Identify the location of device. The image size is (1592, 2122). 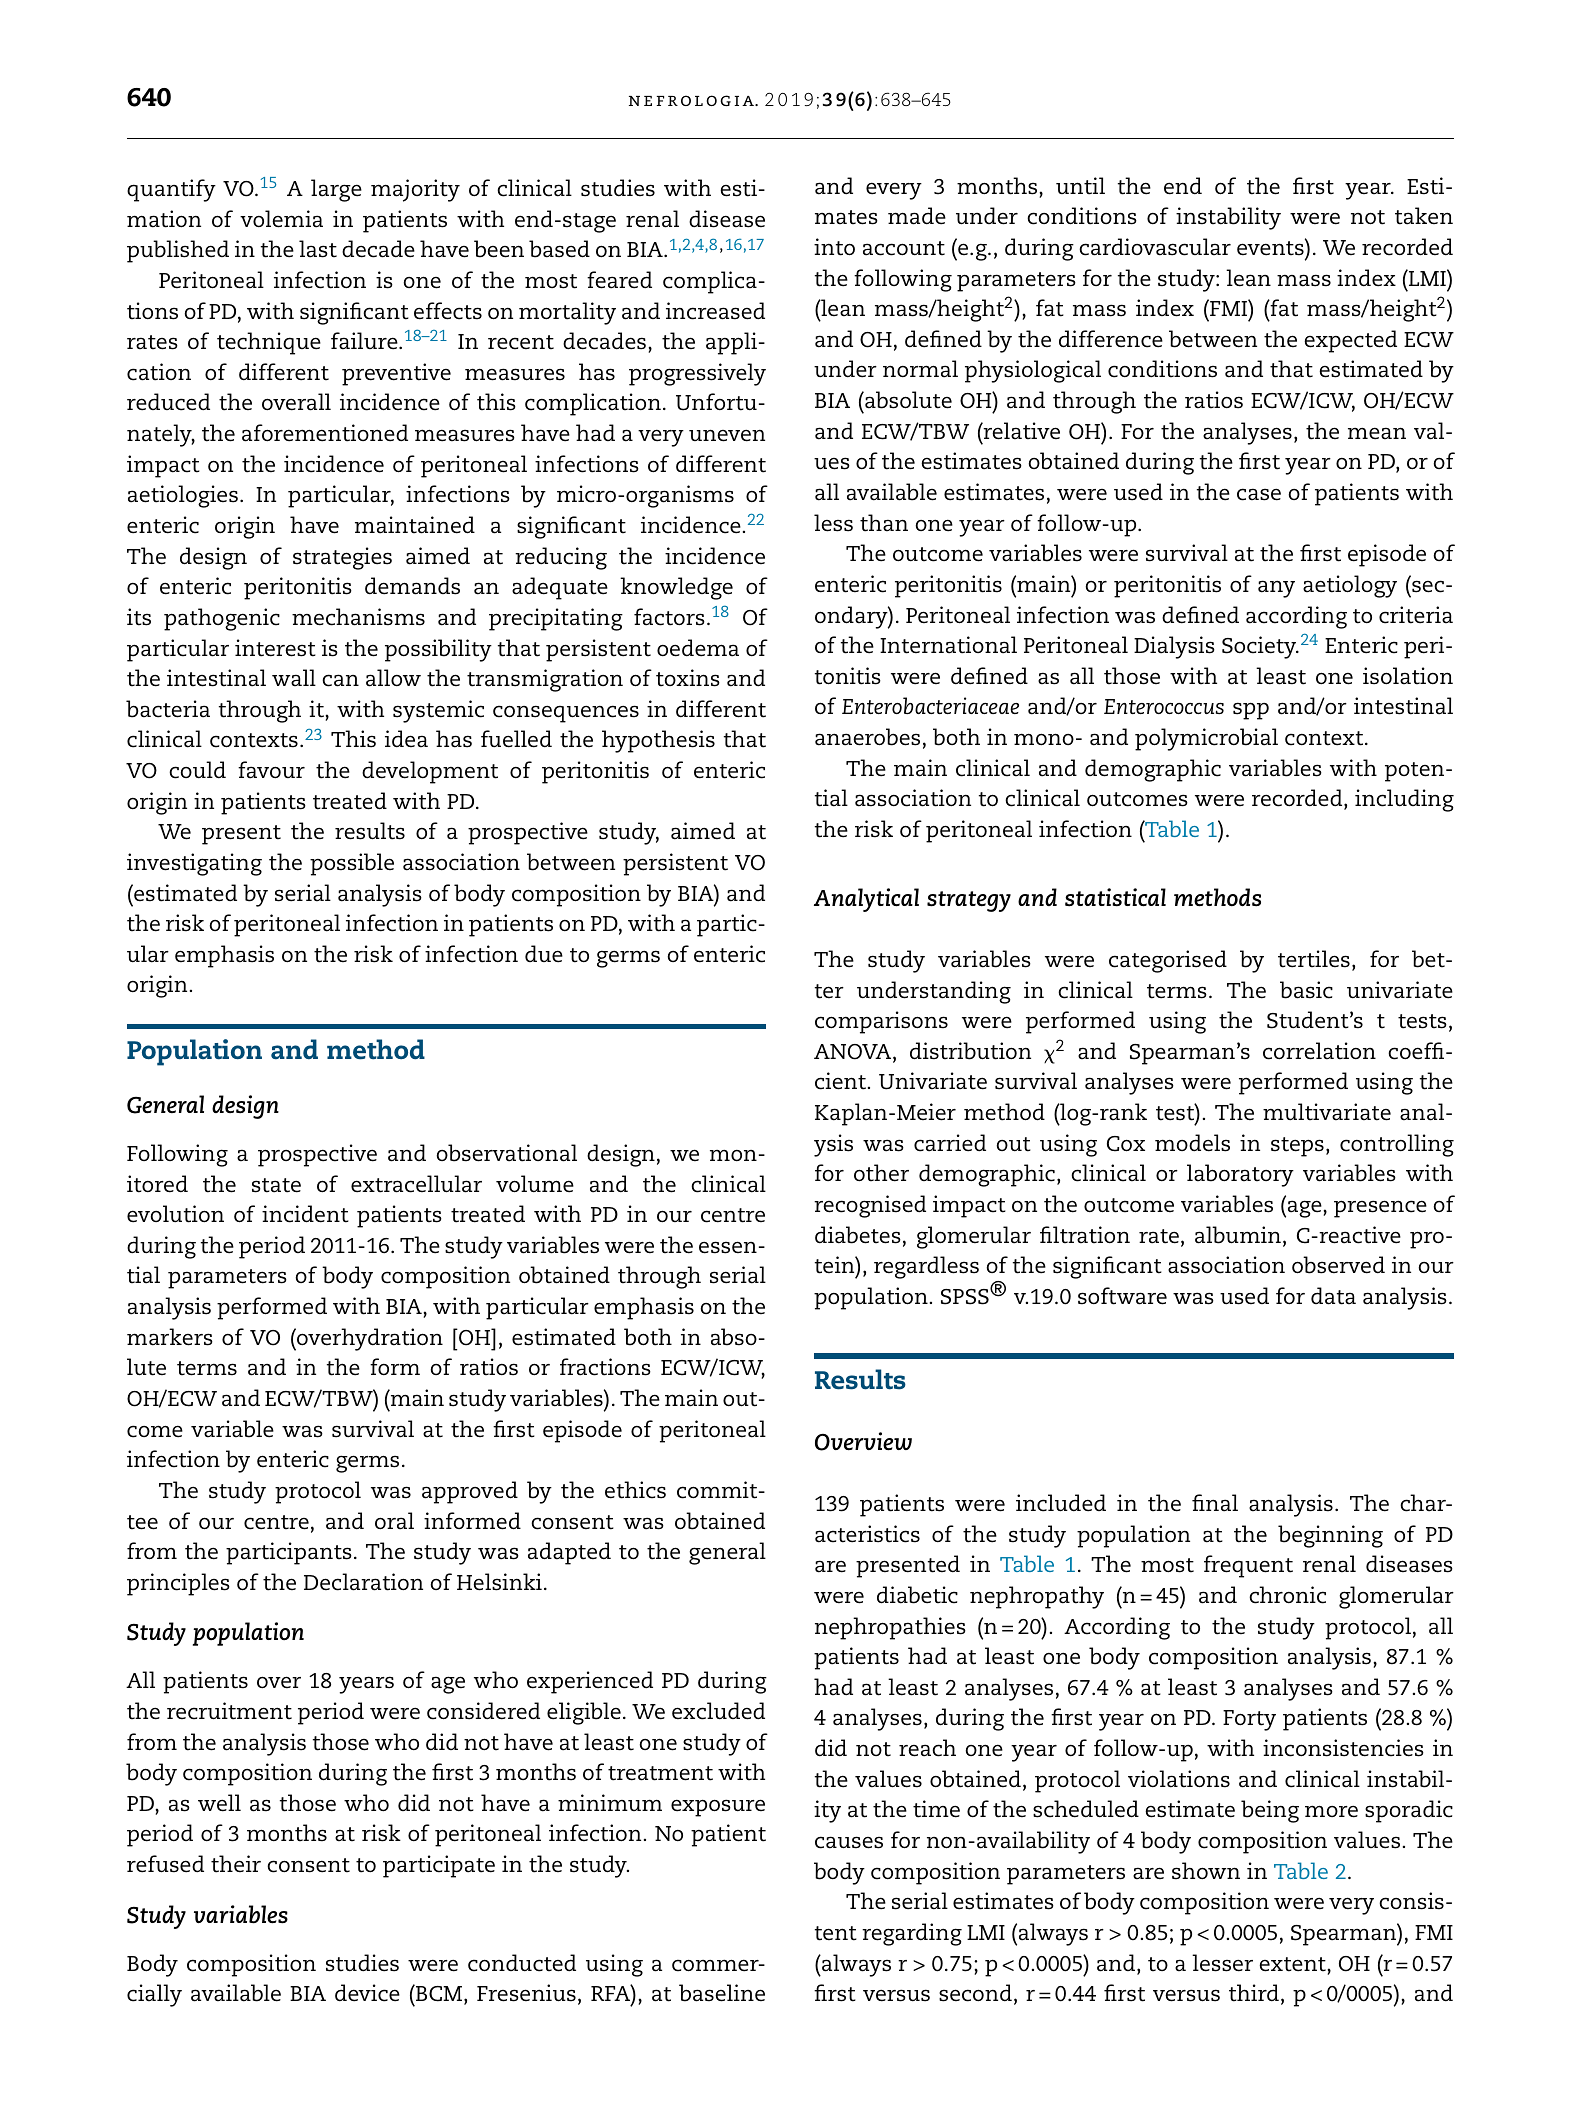
(367, 1993).
